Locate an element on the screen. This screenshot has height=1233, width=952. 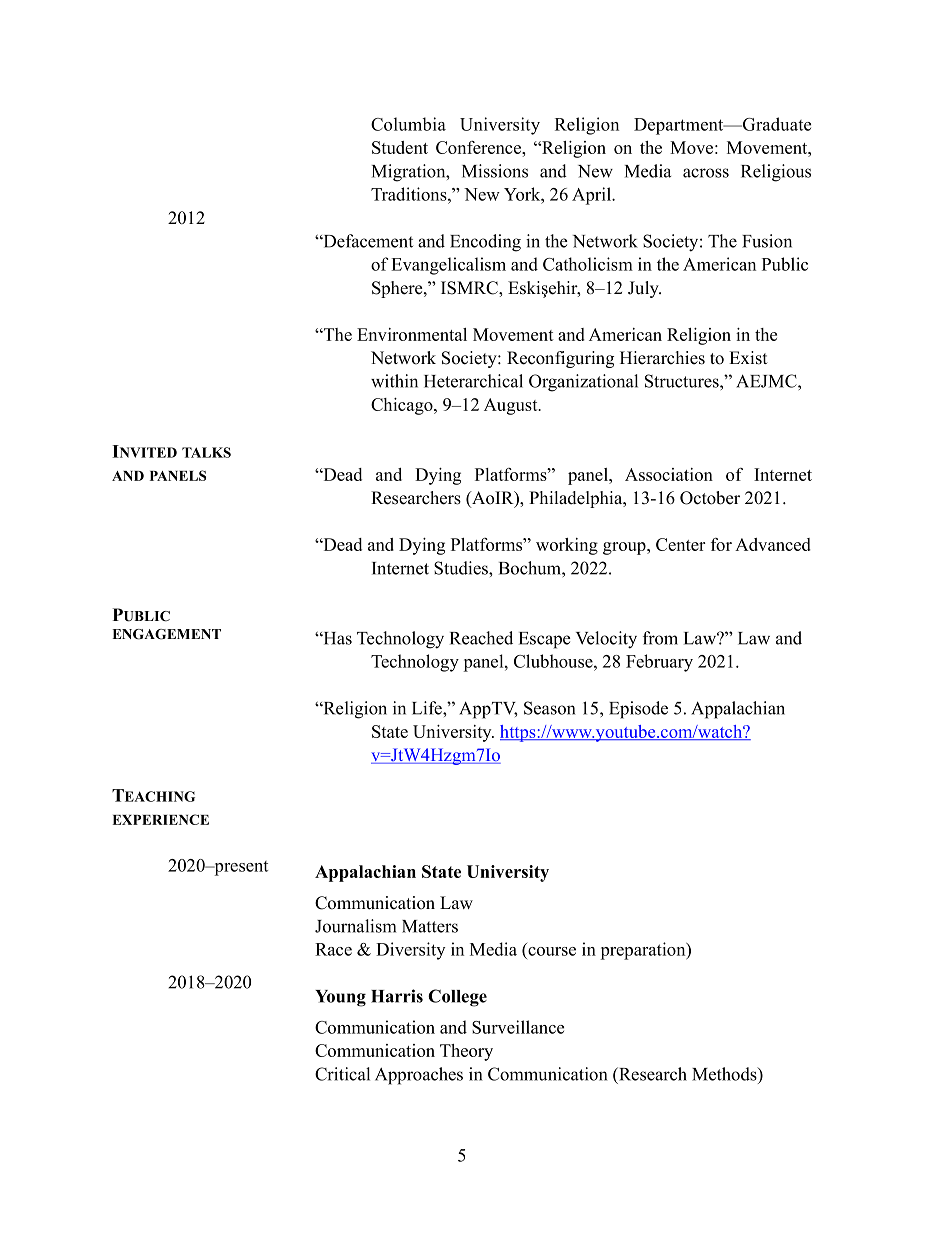
August is located at coordinates (512, 406).
